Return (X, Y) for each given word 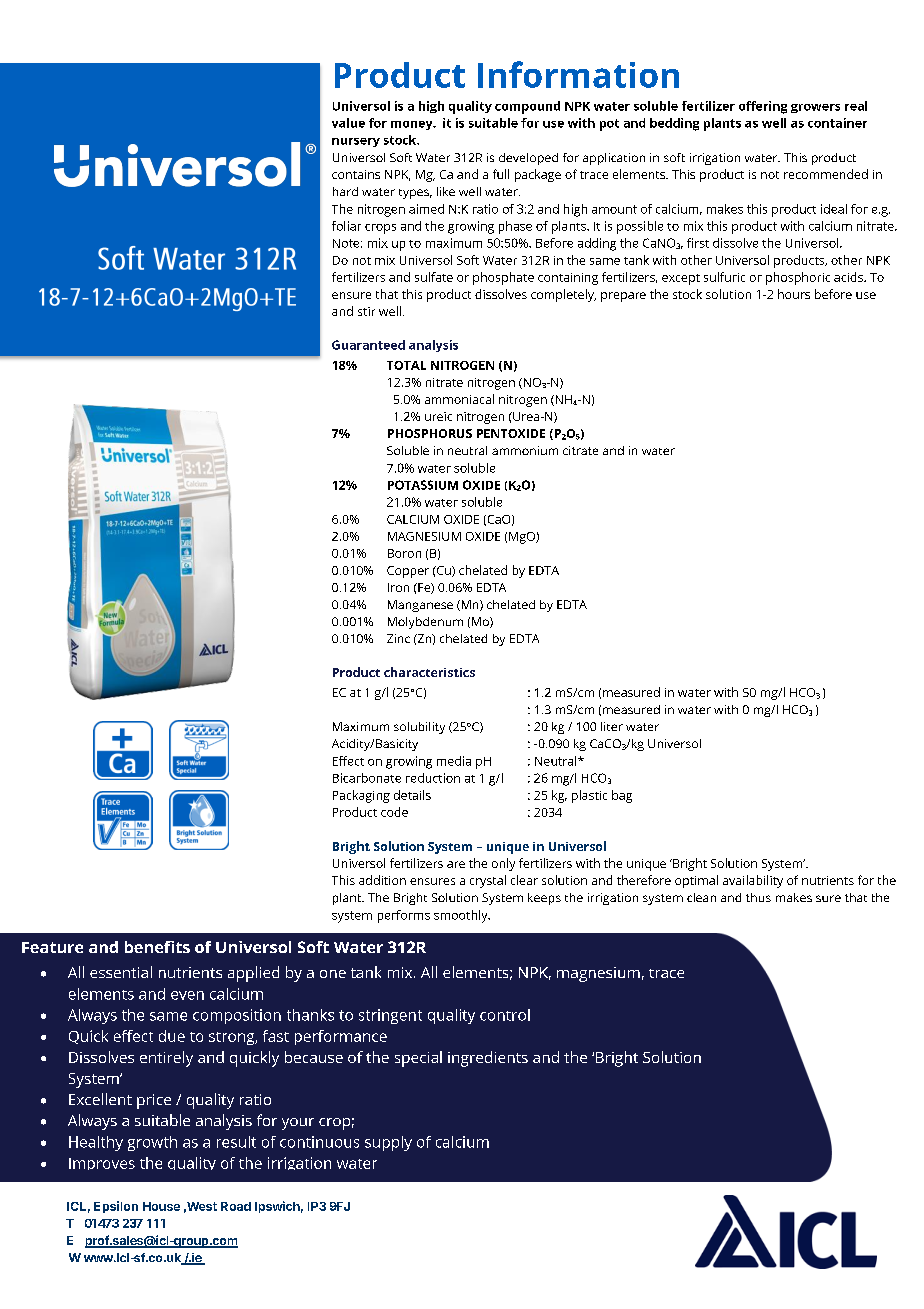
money (413, 125)
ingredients (488, 1059)
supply (388, 1143)
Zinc (398, 638)
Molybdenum (425, 623)
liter (612, 726)
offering (763, 107)
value (348, 123)
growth (152, 1143)
